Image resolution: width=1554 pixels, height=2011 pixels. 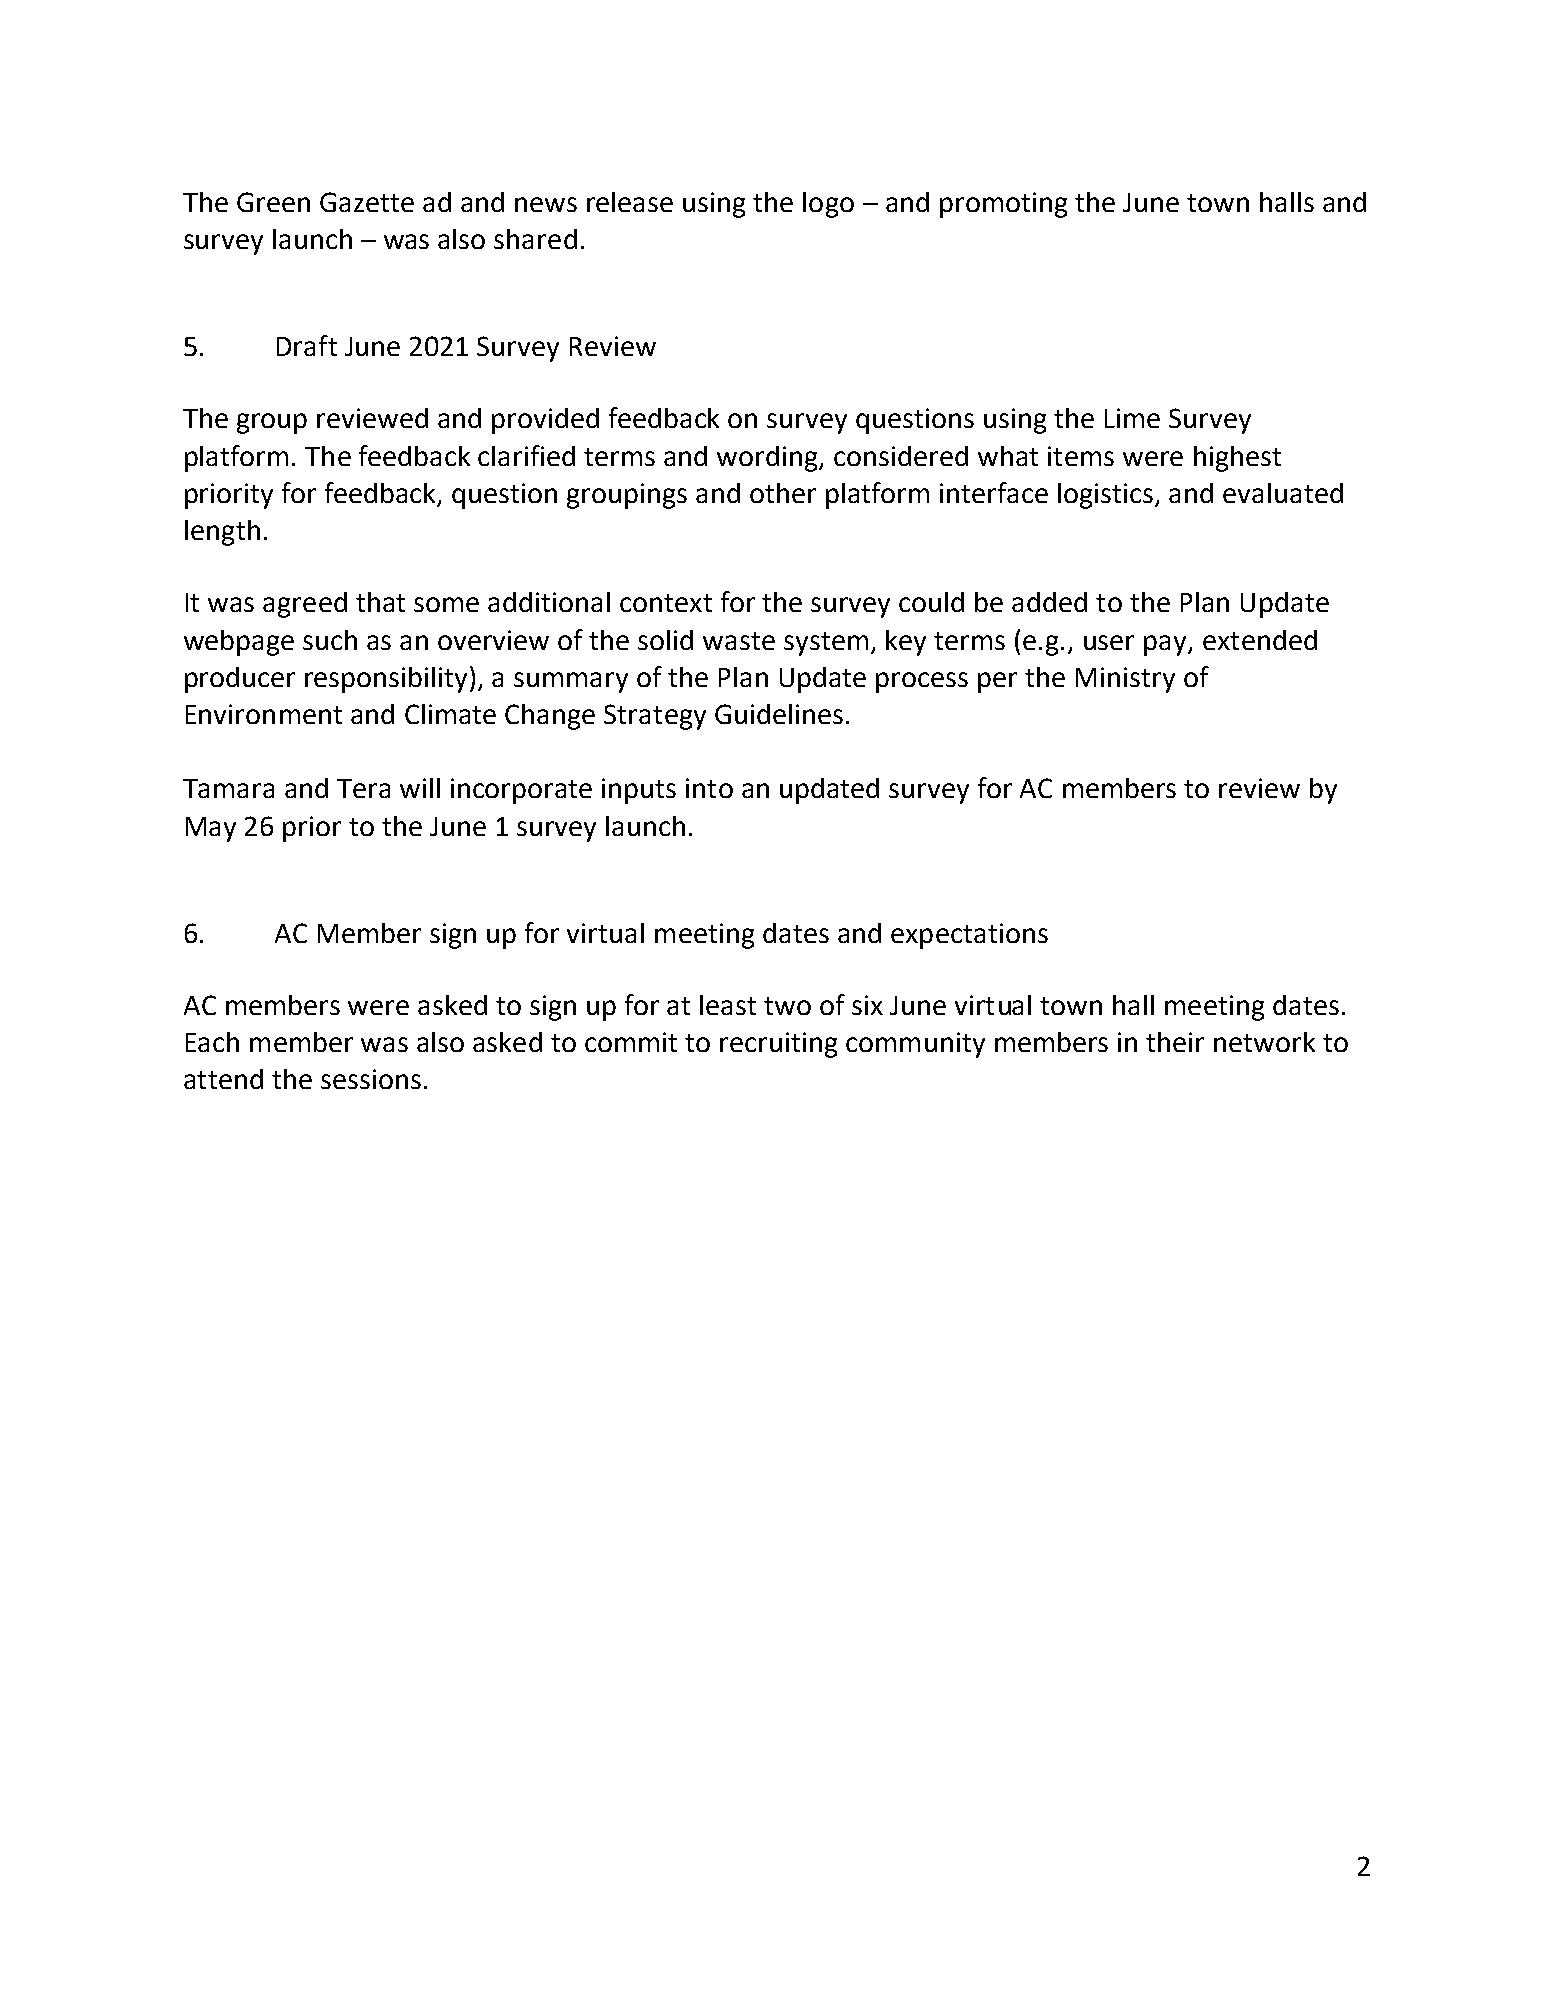 I want to click on such, so click(x=330, y=640).
